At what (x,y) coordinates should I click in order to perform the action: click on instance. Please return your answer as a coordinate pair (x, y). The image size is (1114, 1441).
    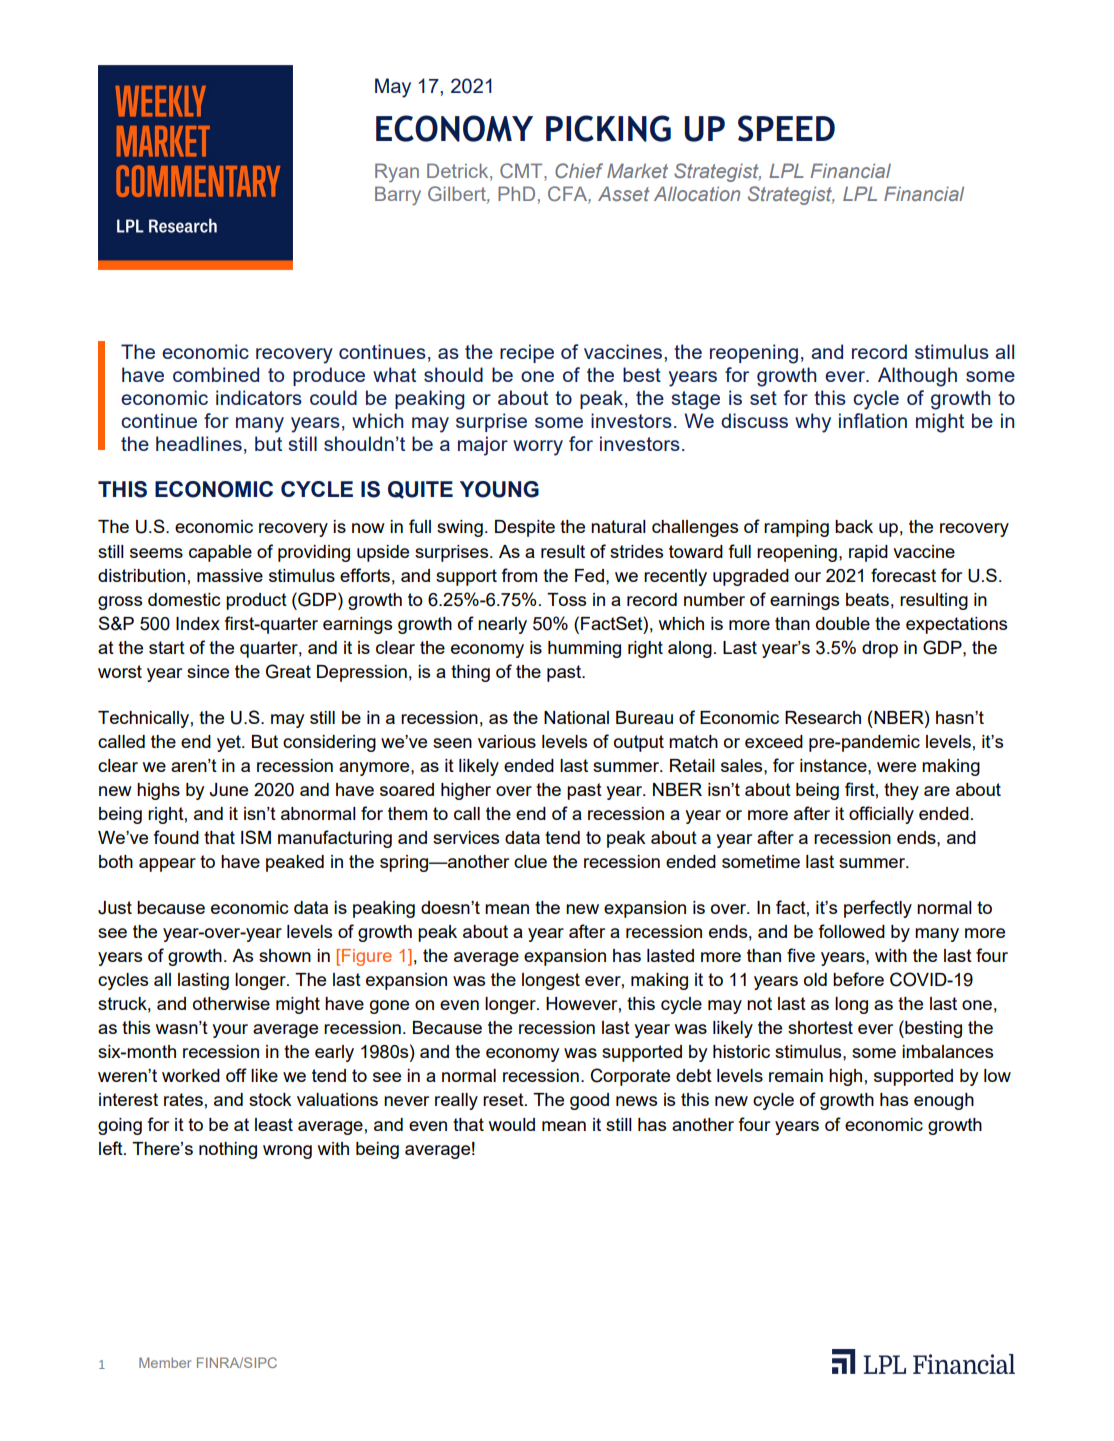
    Looking at the image, I should click on (834, 765).
